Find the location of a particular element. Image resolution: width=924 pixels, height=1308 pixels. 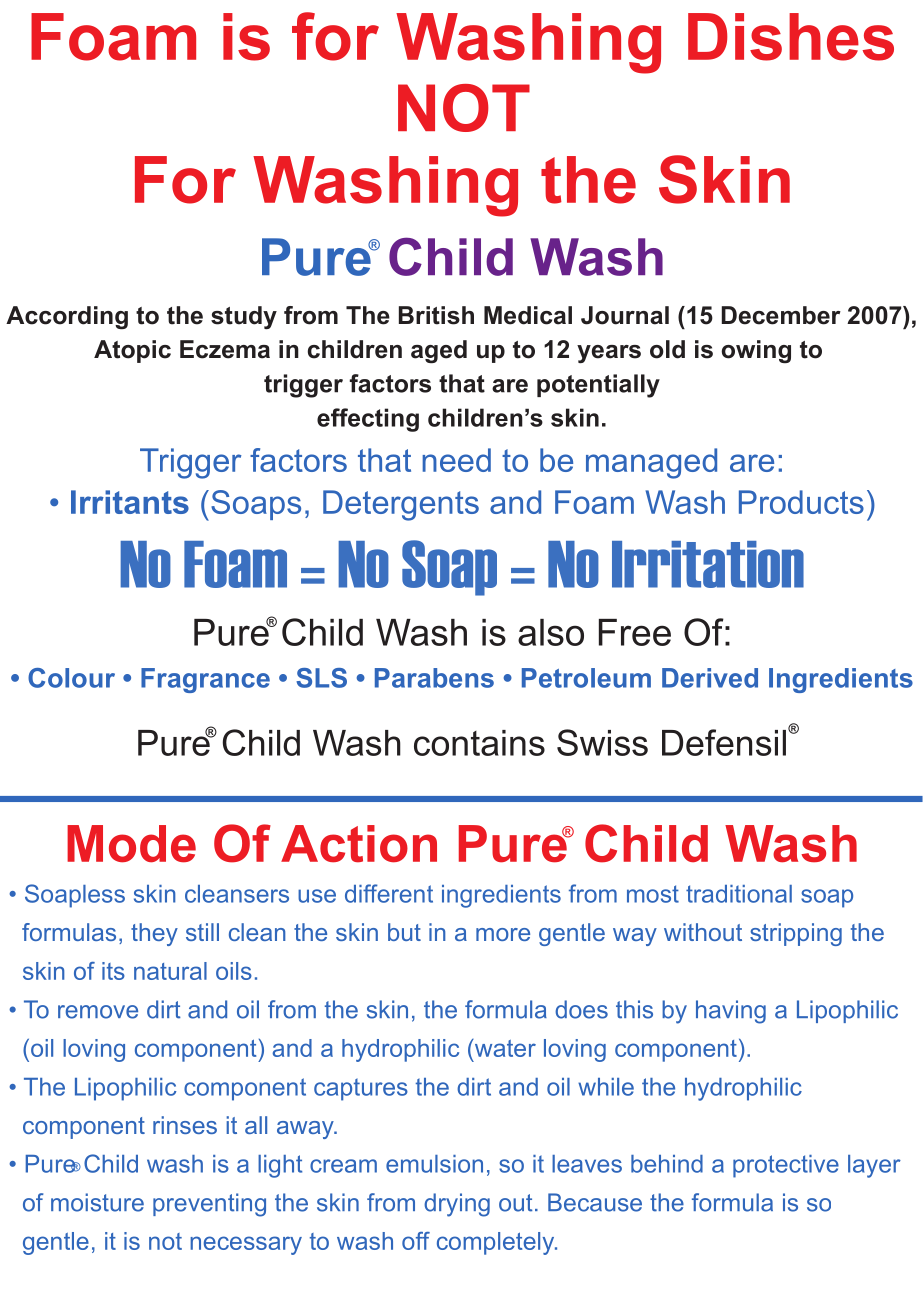

protective is located at coordinates (786, 1166).
